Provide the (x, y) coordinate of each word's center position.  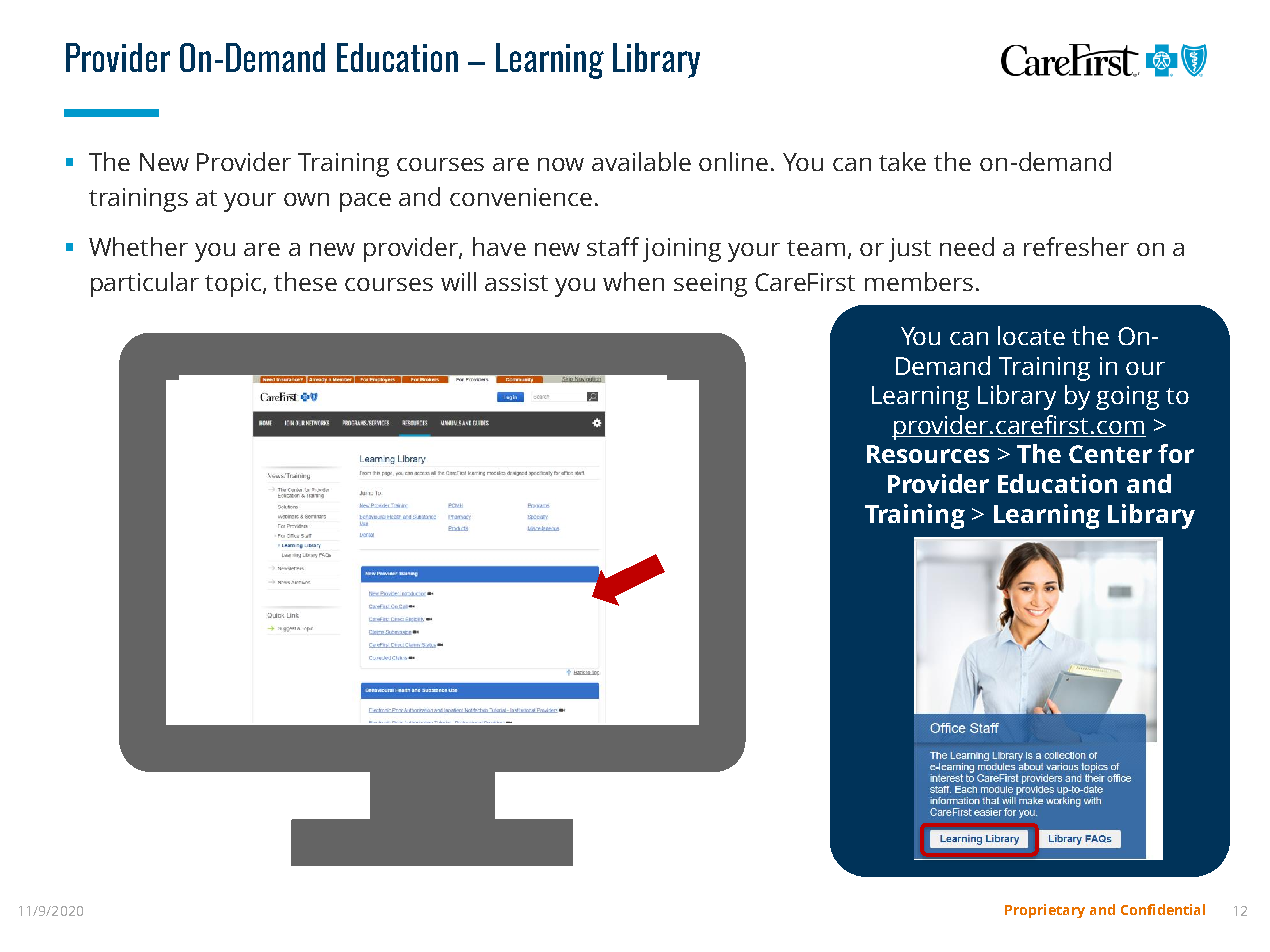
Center (1110, 454)
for (1176, 453)
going (1127, 398)
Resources (928, 454)
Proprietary (1045, 911)
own (306, 199)
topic (234, 285)
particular (145, 284)
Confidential (1163, 909)
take (902, 161)
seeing (710, 285)
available (641, 161)
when (633, 281)
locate (1031, 335)
